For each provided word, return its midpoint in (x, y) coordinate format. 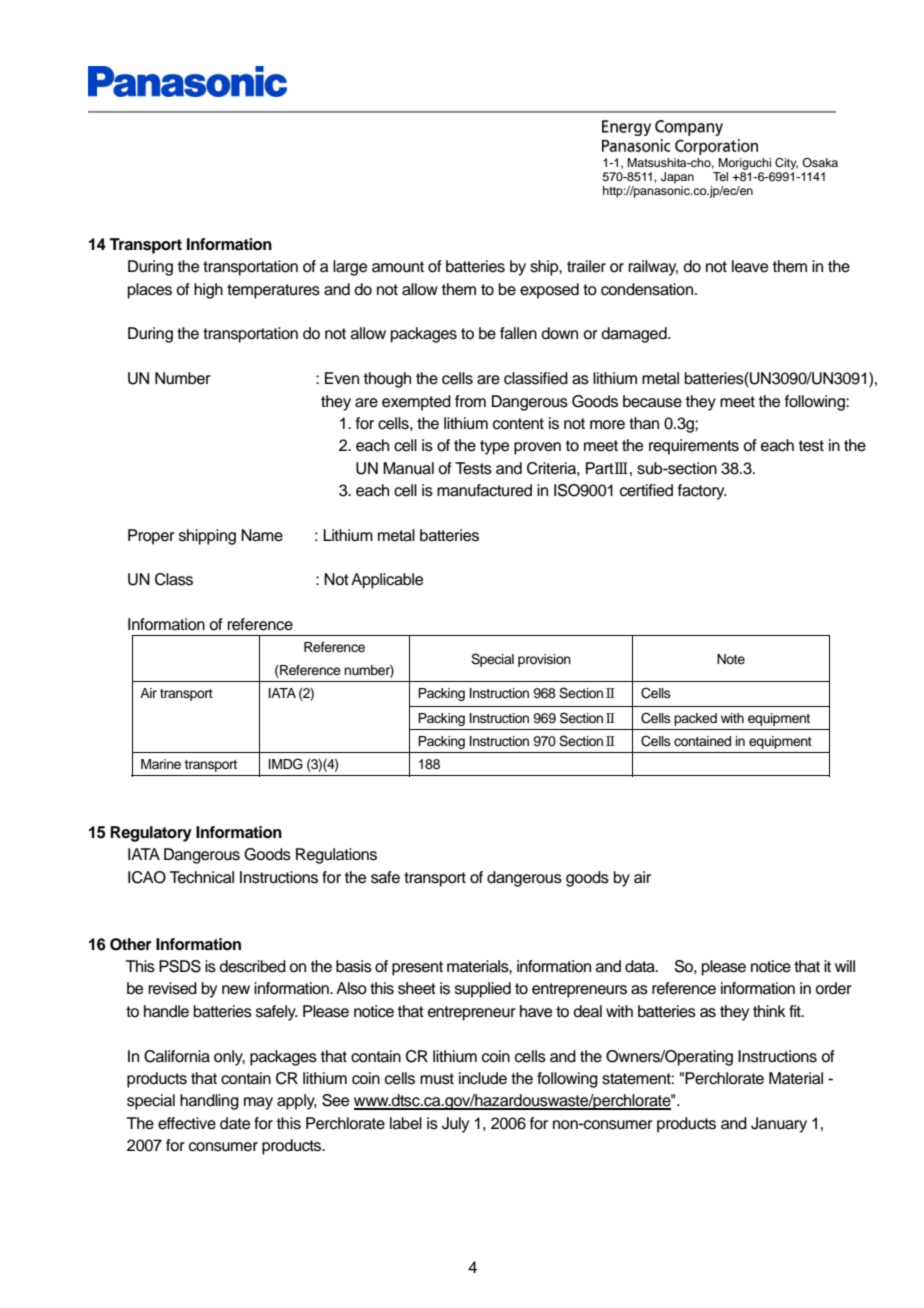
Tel (720, 176)
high (208, 291)
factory (702, 492)
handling (209, 1102)
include (483, 1078)
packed (695, 719)
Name (262, 535)
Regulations (336, 856)
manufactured (484, 490)
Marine (161, 764)
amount (398, 267)
